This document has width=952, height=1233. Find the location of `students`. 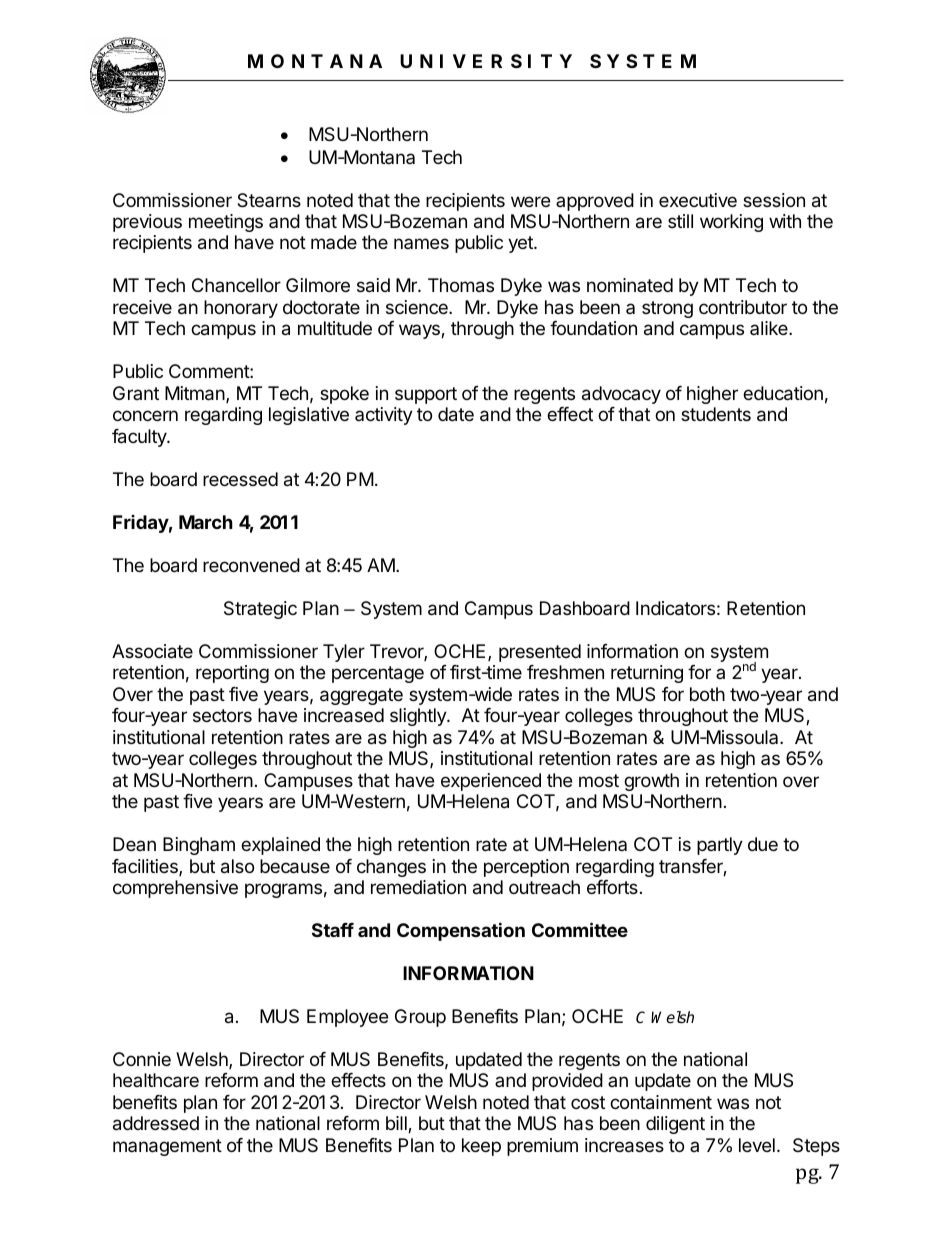

students is located at coordinates (716, 414).
